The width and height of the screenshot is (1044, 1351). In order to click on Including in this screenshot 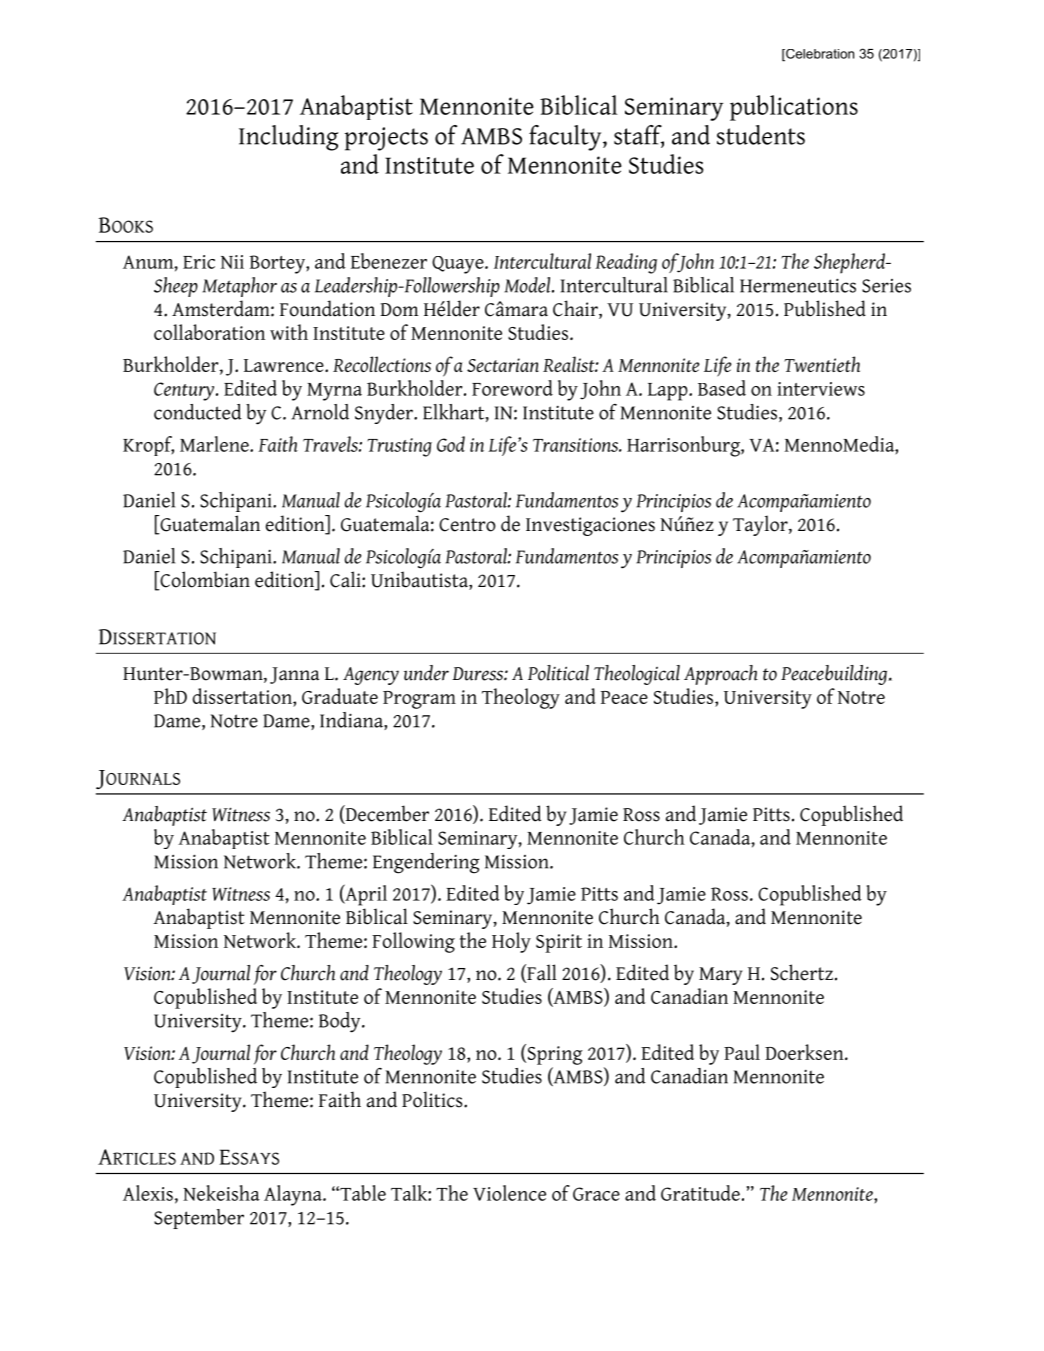, I will do `click(288, 138)`.
